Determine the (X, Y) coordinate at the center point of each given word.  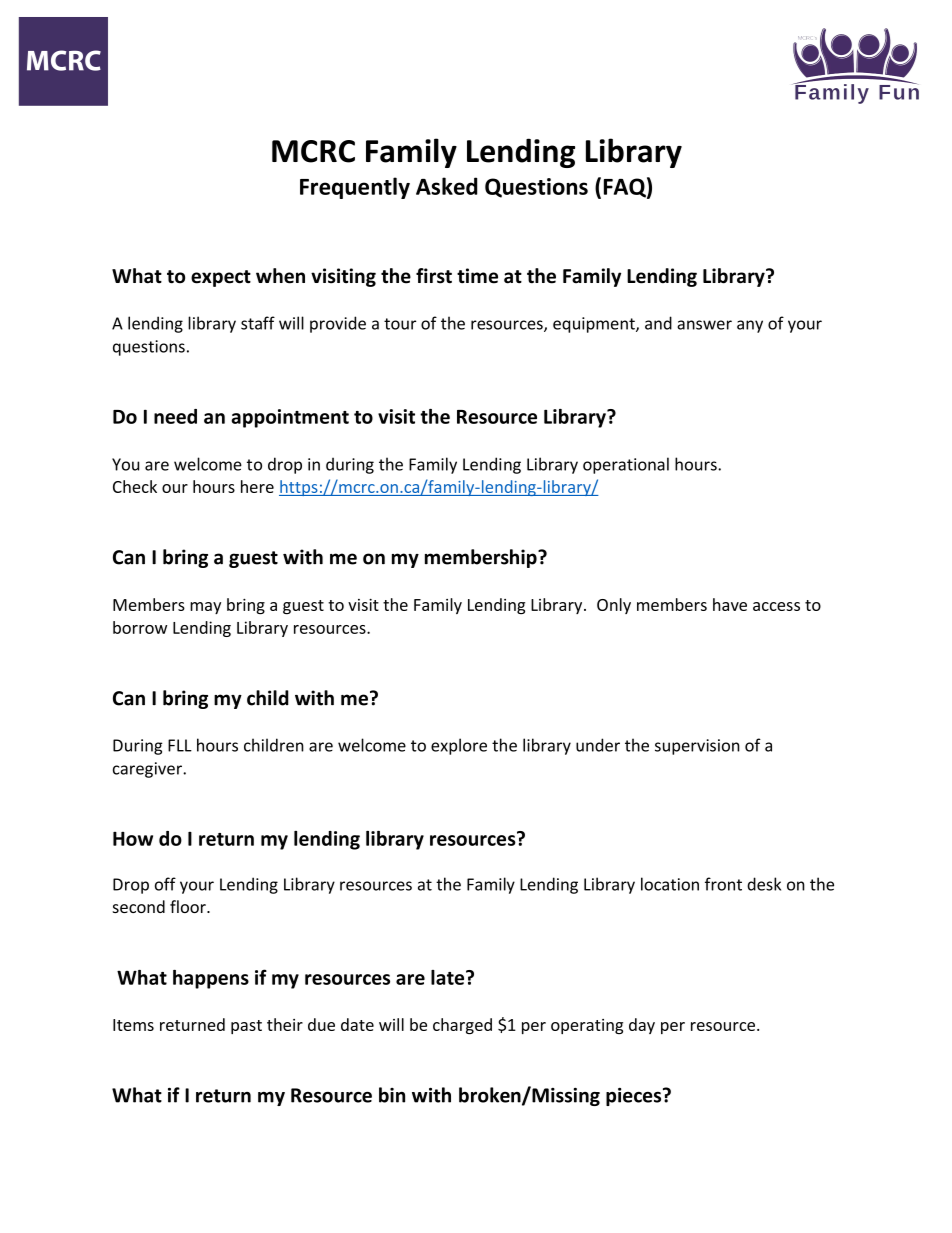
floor (189, 906)
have (730, 604)
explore (459, 746)
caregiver (148, 770)
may (205, 608)
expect (221, 278)
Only (614, 606)
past (246, 1027)
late (449, 977)
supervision (697, 747)
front (723, 884)
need (175, 416)
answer (704, 325)
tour (400, 324)
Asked (446, 186)
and (658, 323)
